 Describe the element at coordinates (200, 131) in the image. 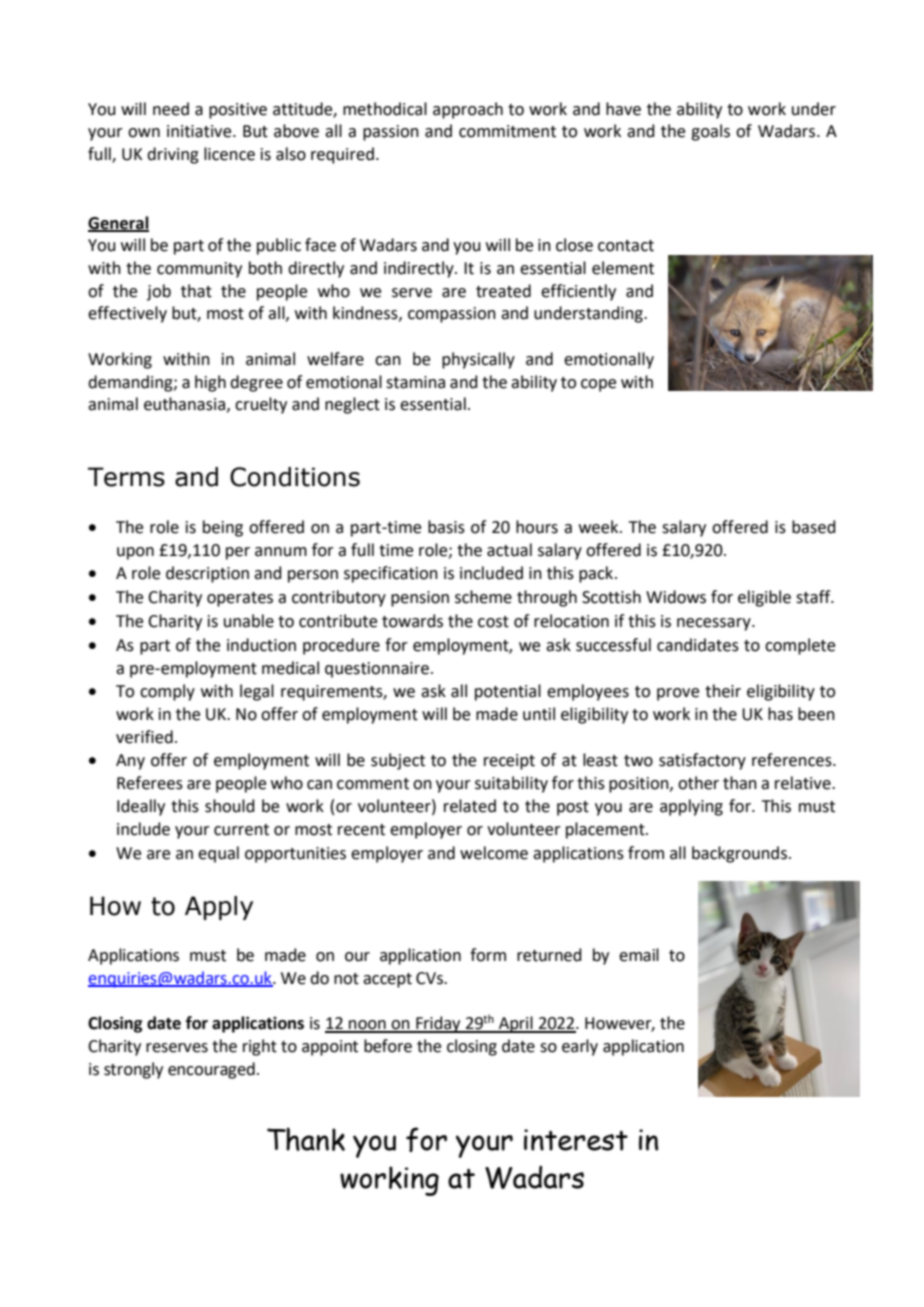

I see `initiative` at that location.
